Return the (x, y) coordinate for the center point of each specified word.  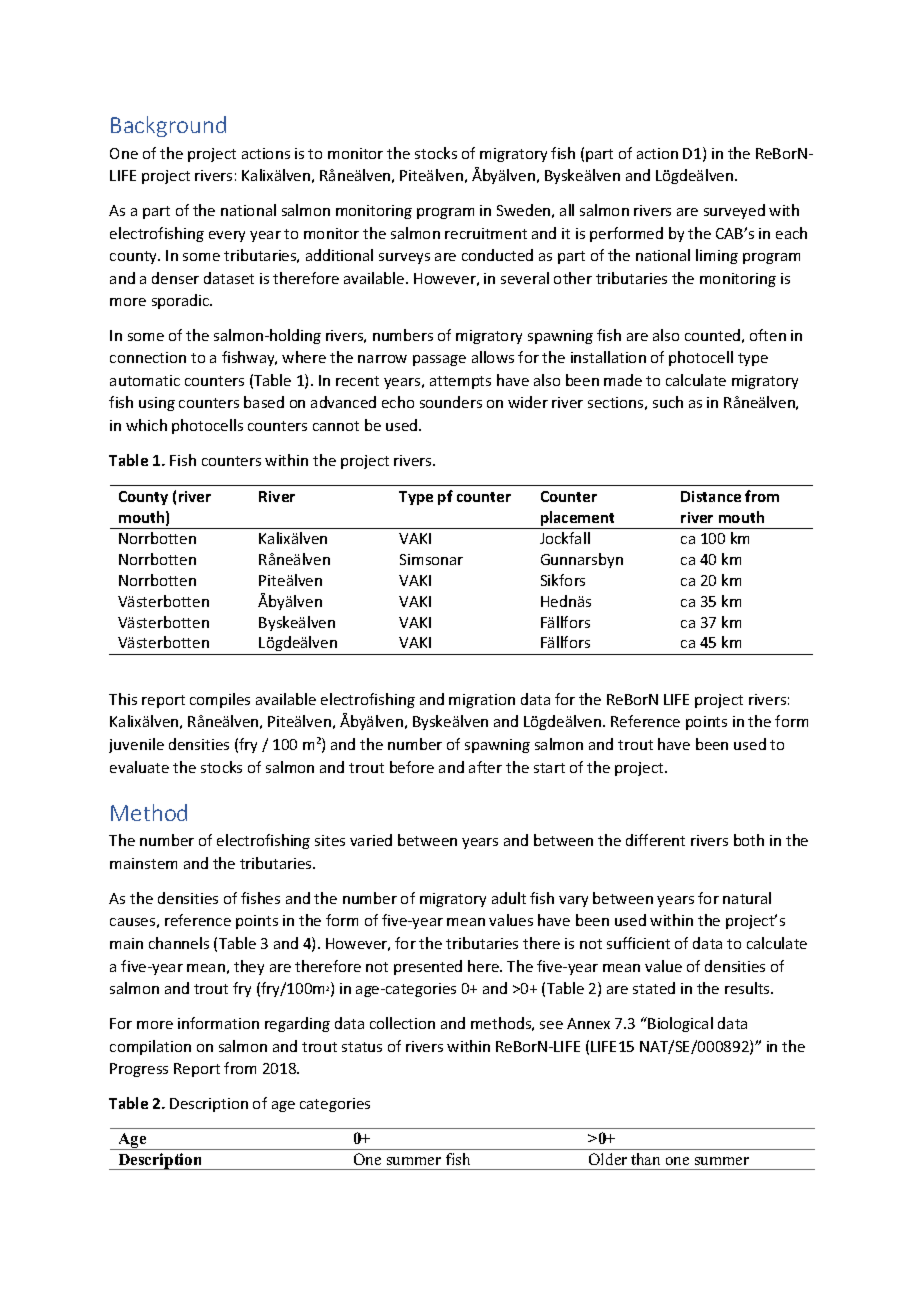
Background (168, 126)
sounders (451, 402)
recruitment (486, 233)
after (485, 767)
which (146, 425)
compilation (150, 1047)
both (749, 840)
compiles (220, 700)
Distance (711, 496)
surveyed (734, 211)
